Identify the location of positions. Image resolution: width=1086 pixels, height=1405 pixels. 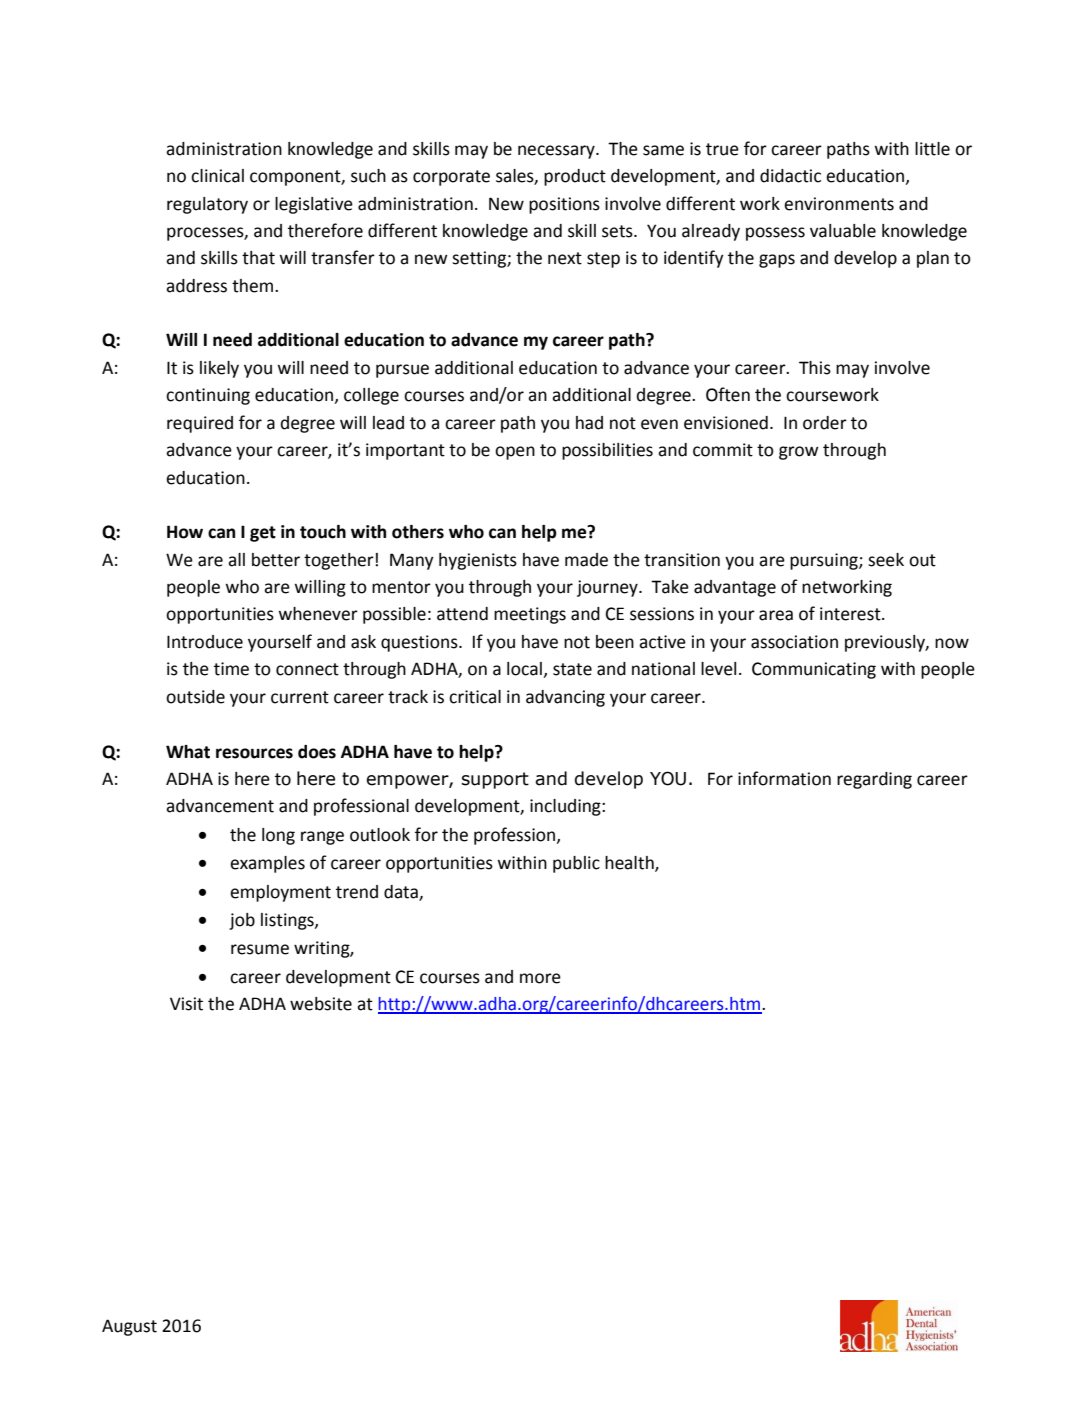
(564, 205).
